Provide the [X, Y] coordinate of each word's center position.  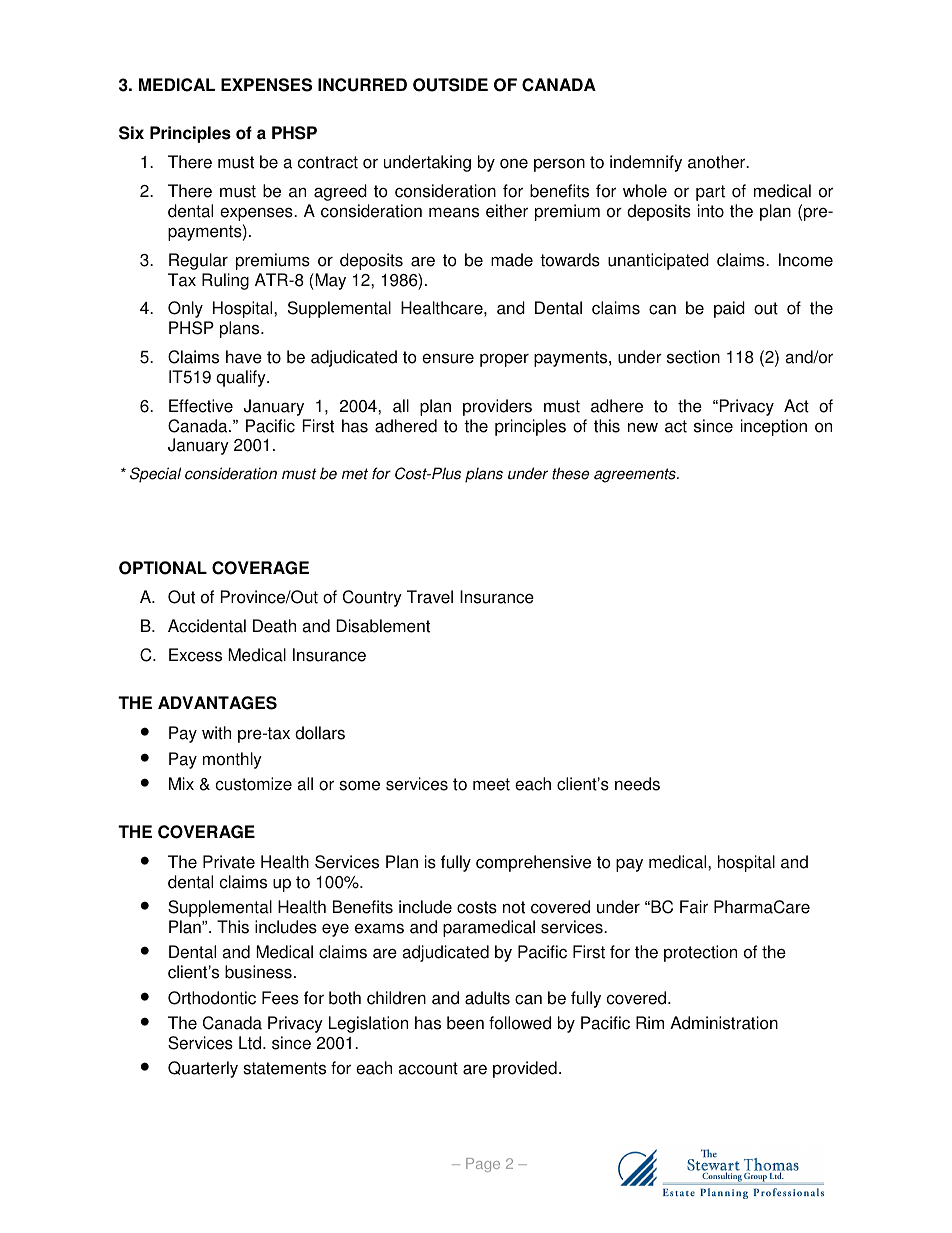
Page [483, 1165]
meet [491, 784]
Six [131, 133]
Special [155, 475]
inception [774, 427]
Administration [724, 1023]
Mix [181, 783]
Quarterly [203, 1069]
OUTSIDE [450, 85]
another [718, 162]
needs [637, 784]
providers [497, 407]
